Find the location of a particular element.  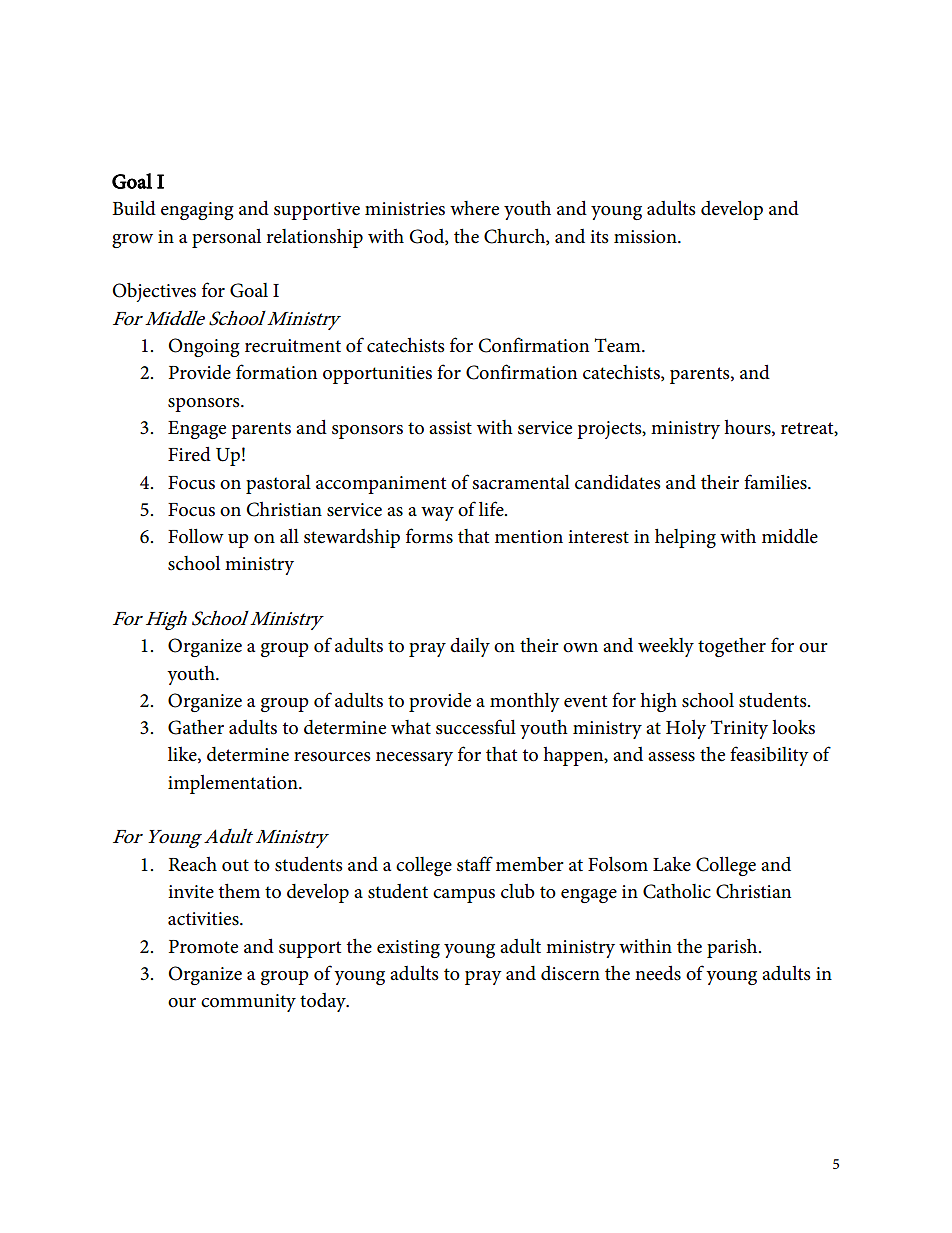

daily is located at coordinates (470, 647).
